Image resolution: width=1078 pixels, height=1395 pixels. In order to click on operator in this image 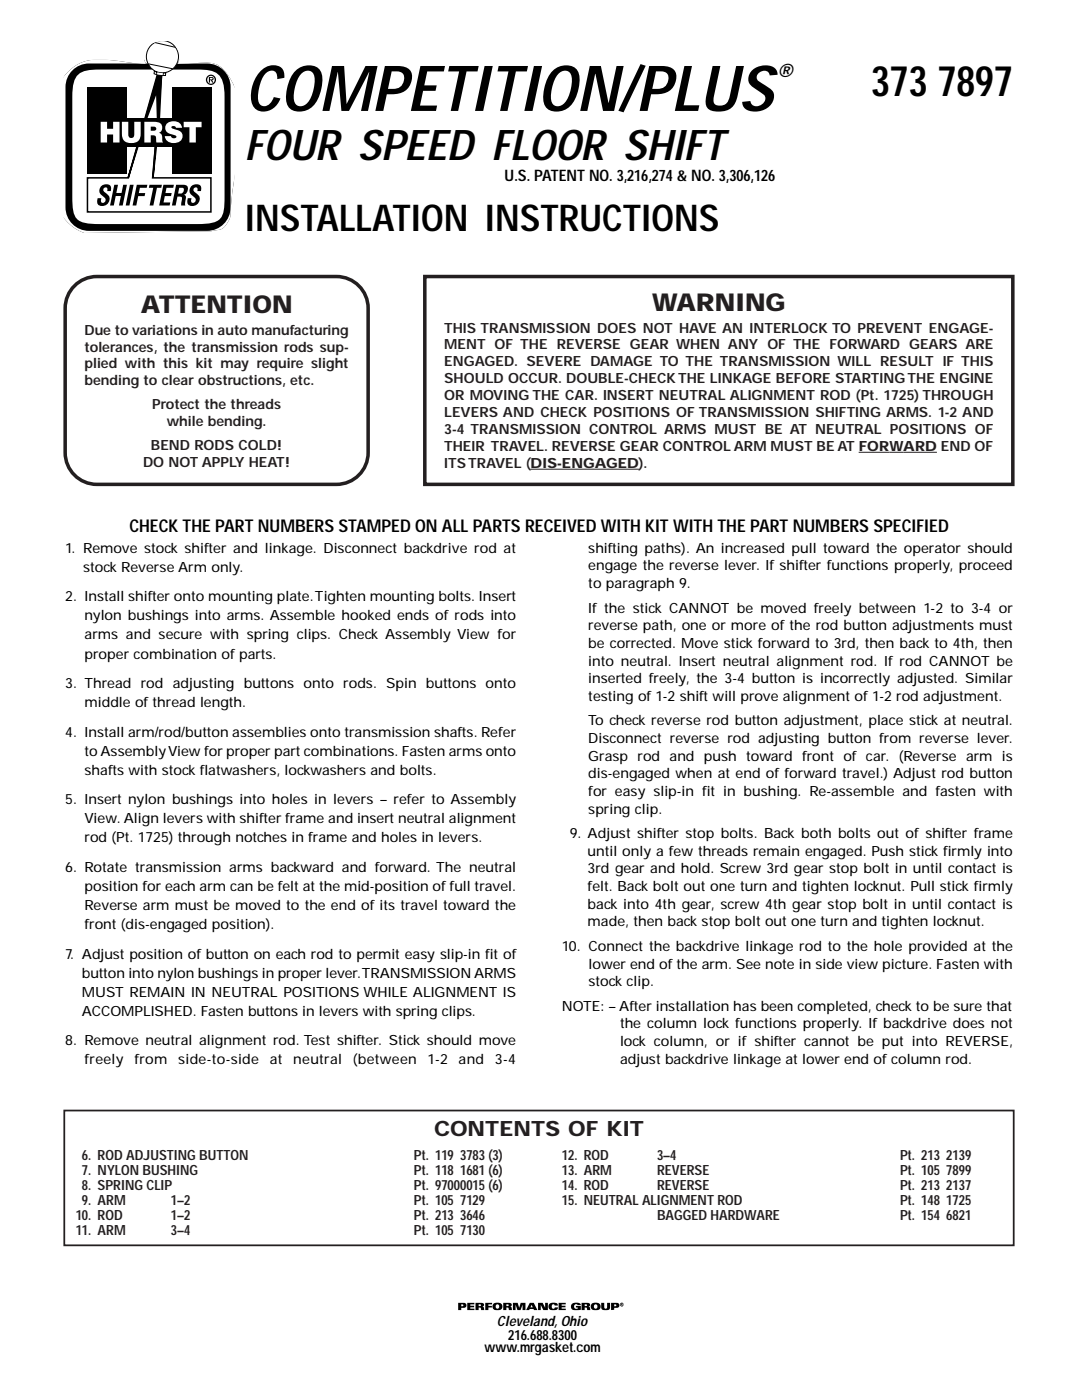, I will do `click(932, 549)`.
